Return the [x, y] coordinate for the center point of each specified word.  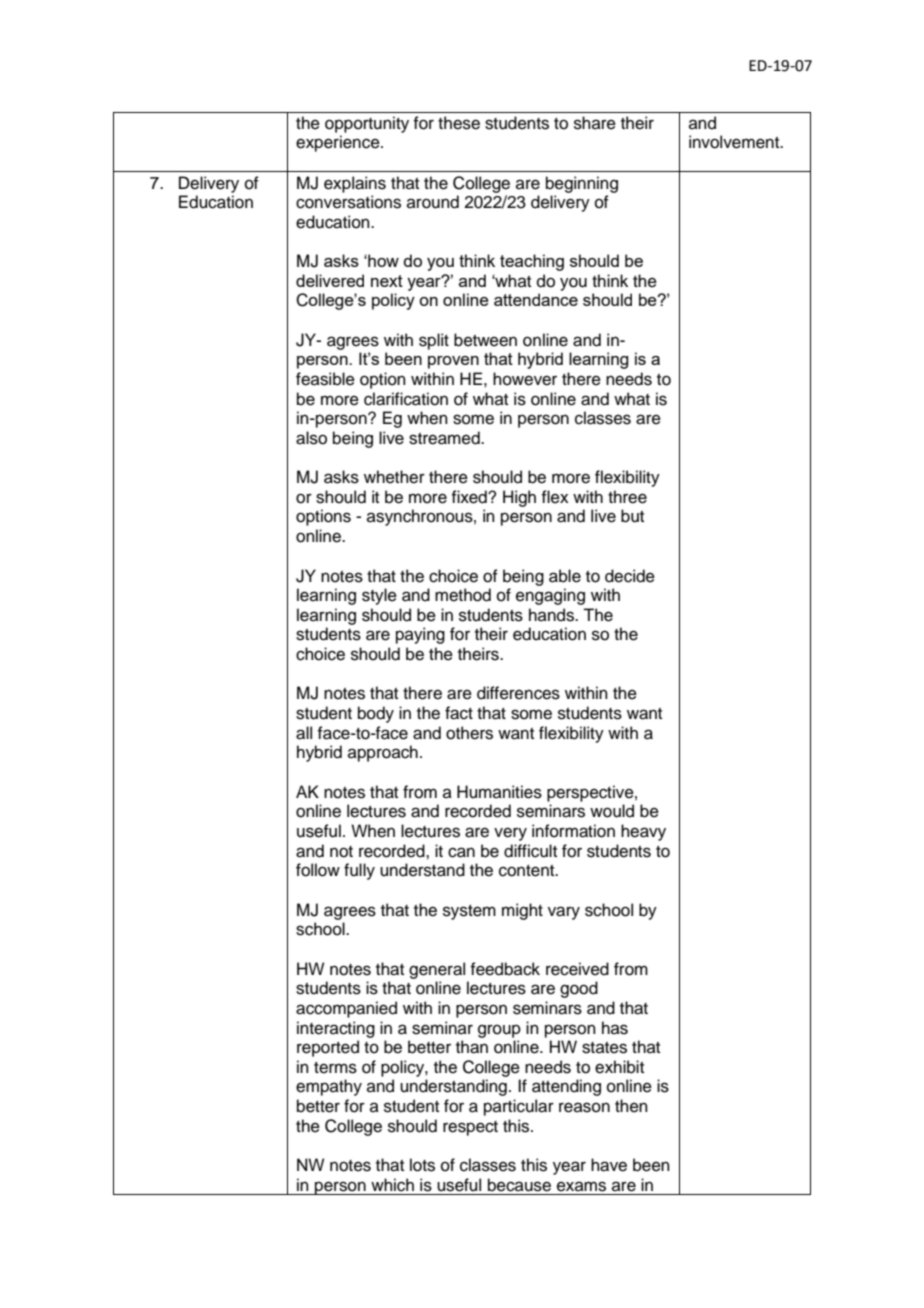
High [519, 498]
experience [339, 143]
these [459, 123]
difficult [530, 851]
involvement [735, 142]
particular [519, 1107]
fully [359, 871]
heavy [643, 832]
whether [394, 477]
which [392, 1185]
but [632, 516]
